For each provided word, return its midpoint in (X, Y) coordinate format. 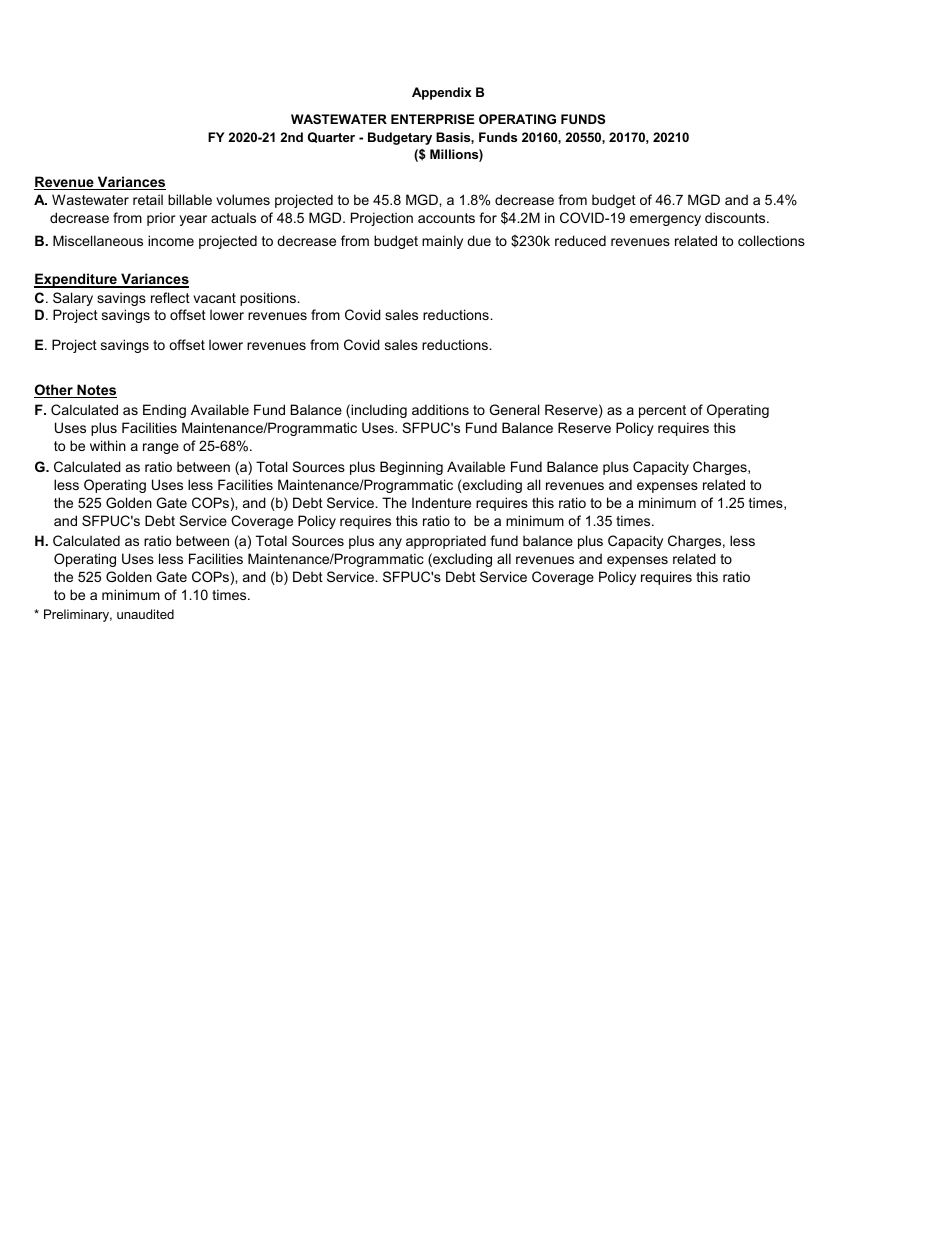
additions (440, 409)
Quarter (331, 137)
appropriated (446, 542)
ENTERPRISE (432, 119)
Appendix (441, 93)
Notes (96, 391)
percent (662, 411)
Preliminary (78, 615)
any (390, 543)
